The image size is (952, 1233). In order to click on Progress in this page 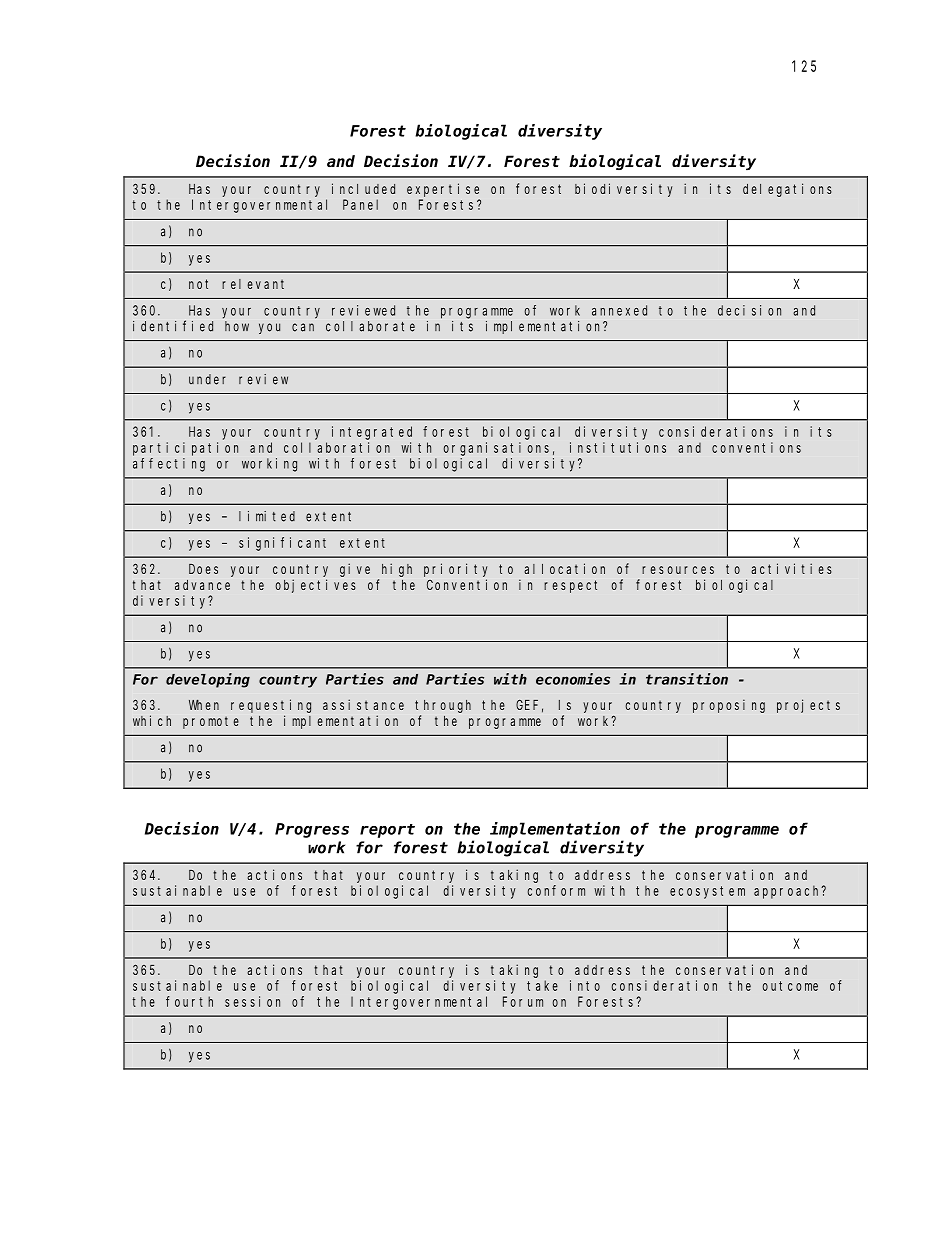, I will do `click(312, 830)`.
